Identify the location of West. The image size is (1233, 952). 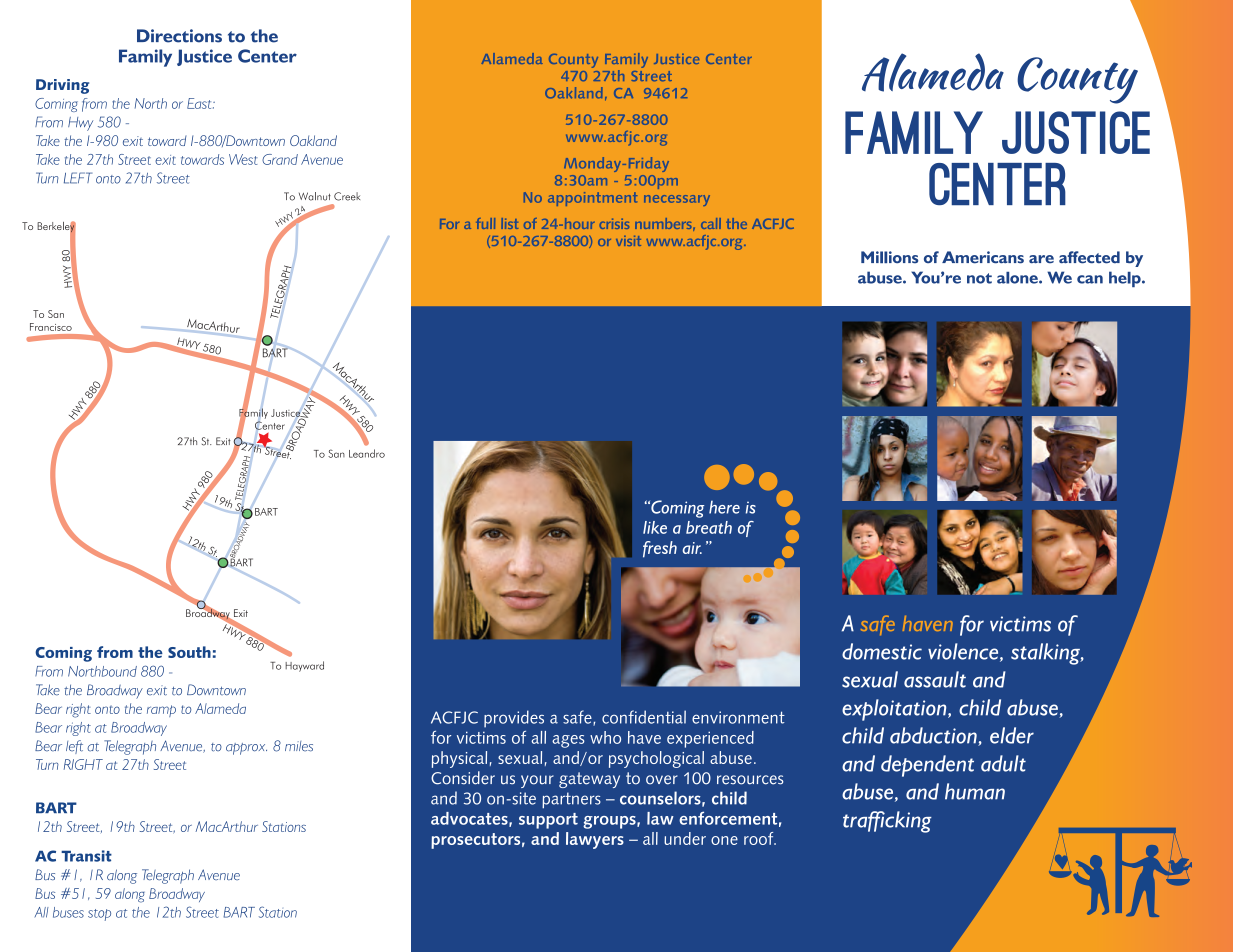
(243, 159).
